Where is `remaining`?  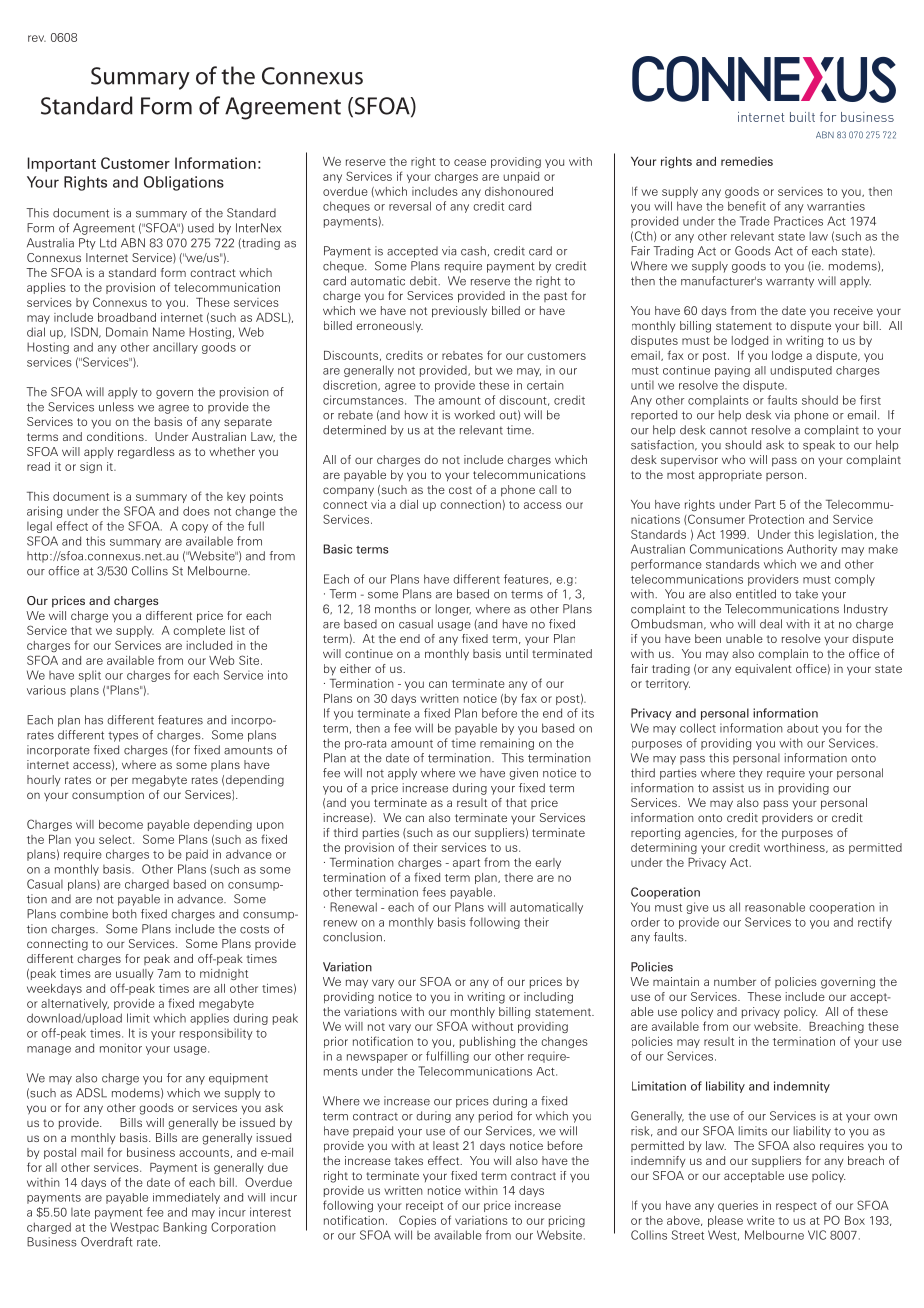
remaining is located at coordinates (507, 744).
